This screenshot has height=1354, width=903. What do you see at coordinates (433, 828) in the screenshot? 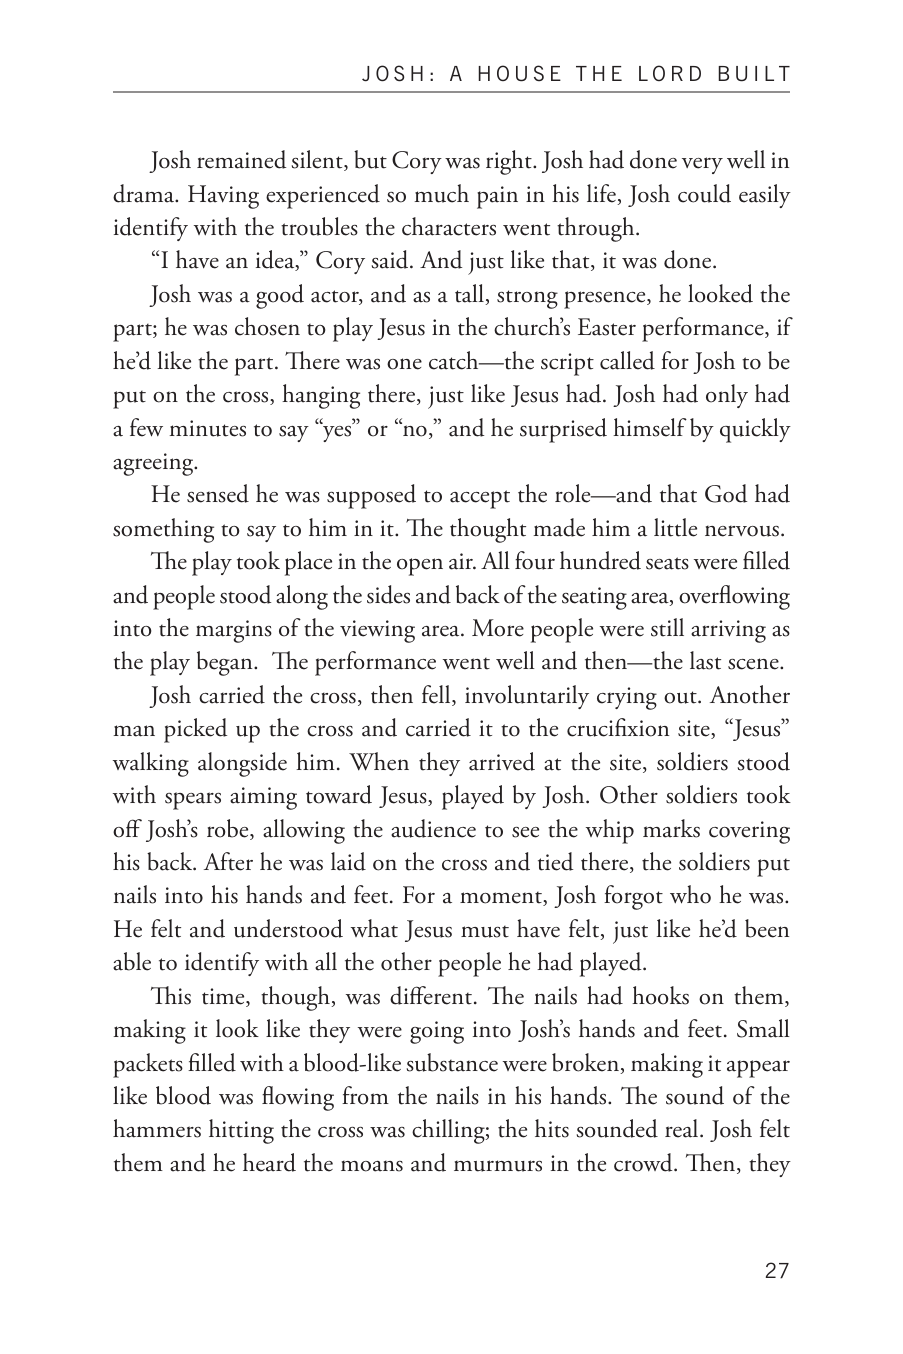
I see `audience` at bounding box center [433, 828].
